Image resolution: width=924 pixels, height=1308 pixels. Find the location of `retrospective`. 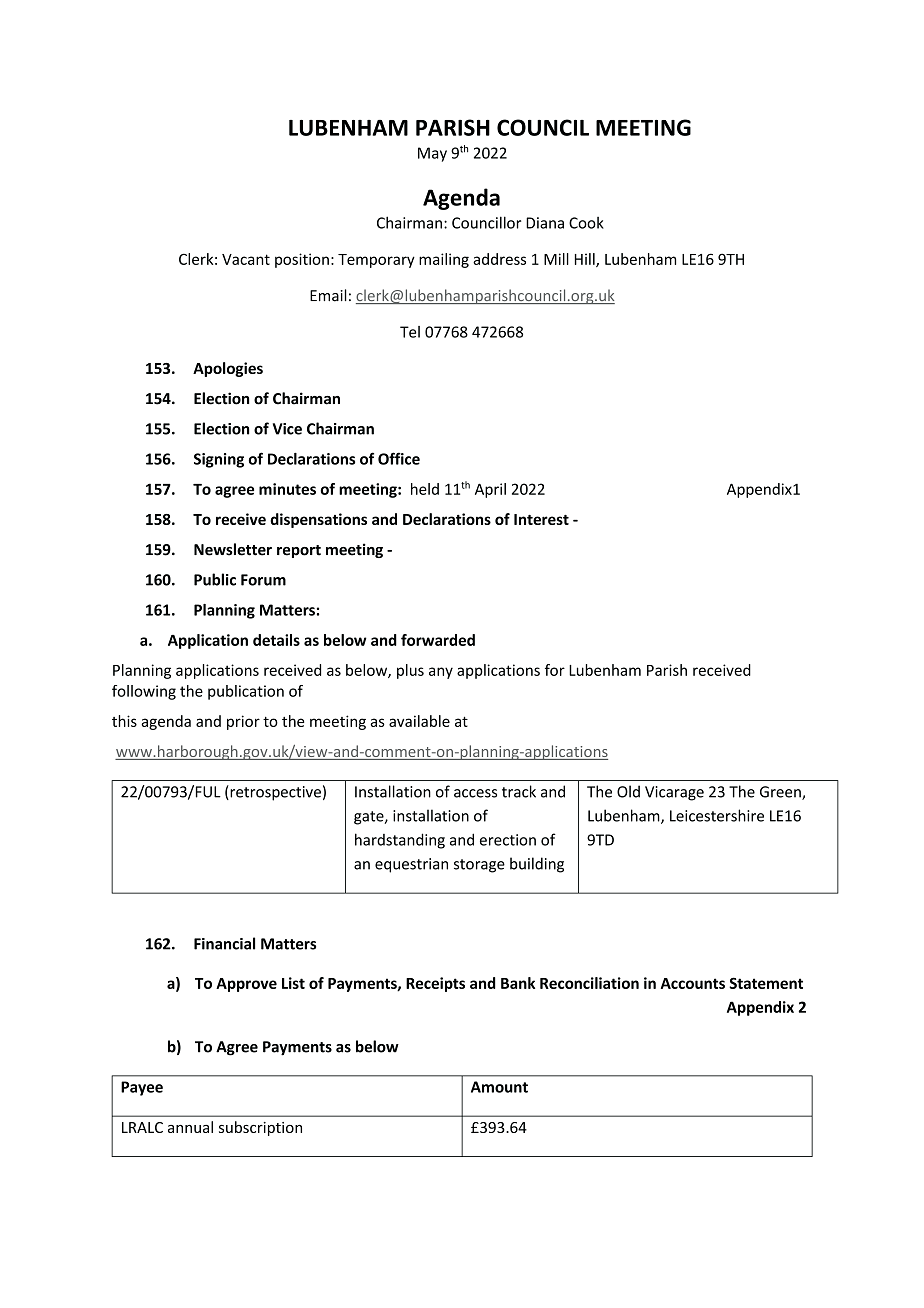

retrospective is located at coordinates (274, 793).
